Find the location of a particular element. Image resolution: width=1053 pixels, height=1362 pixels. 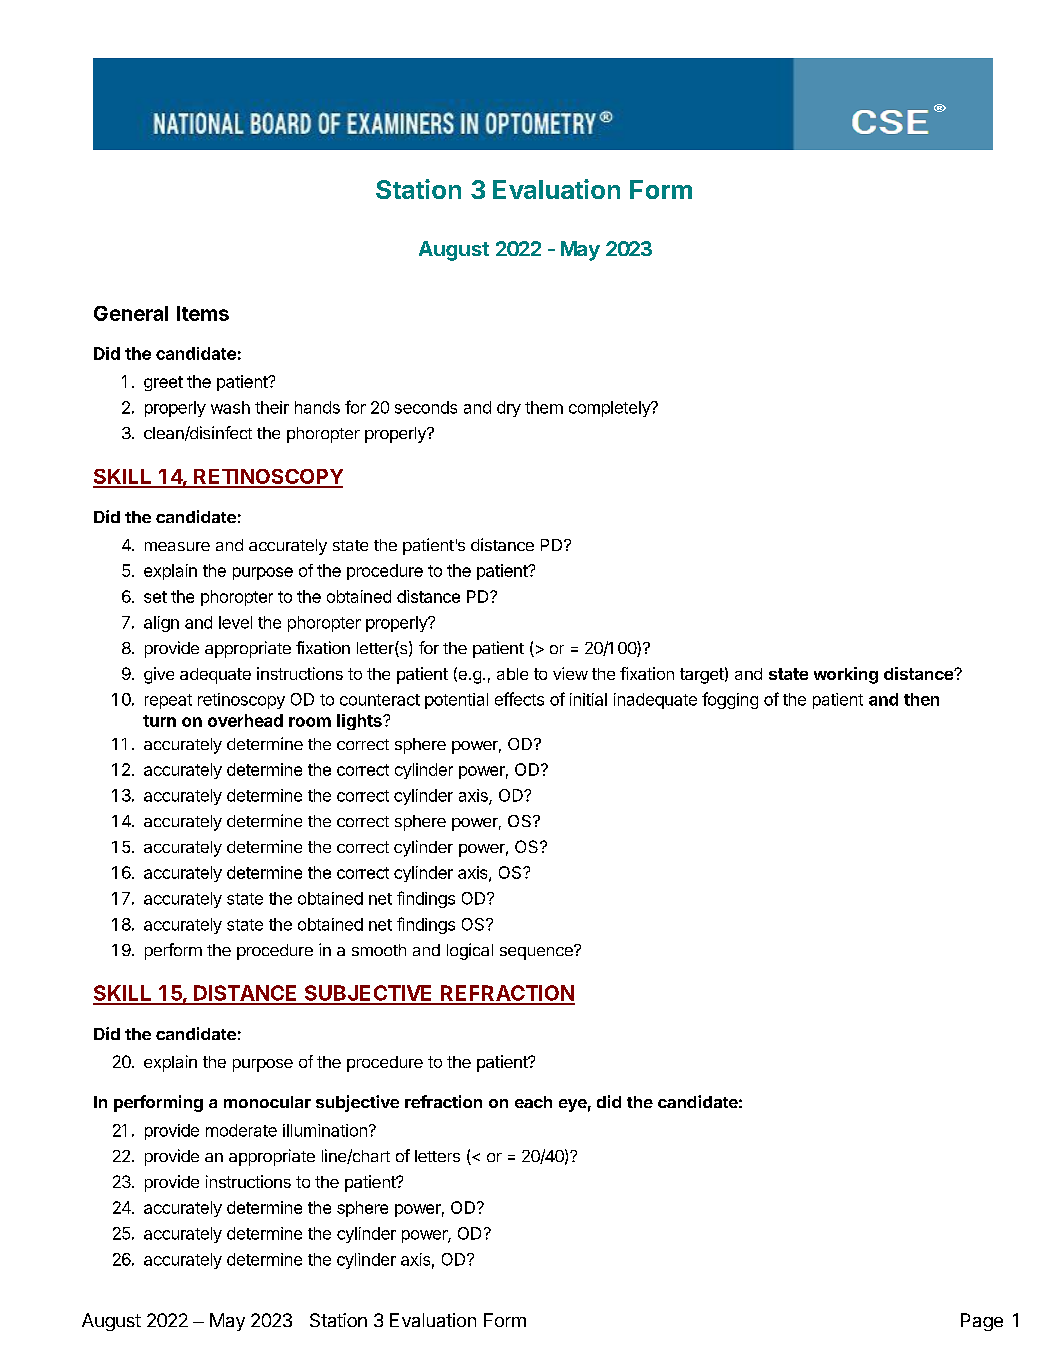

them is located at coordinates (544, 407).
